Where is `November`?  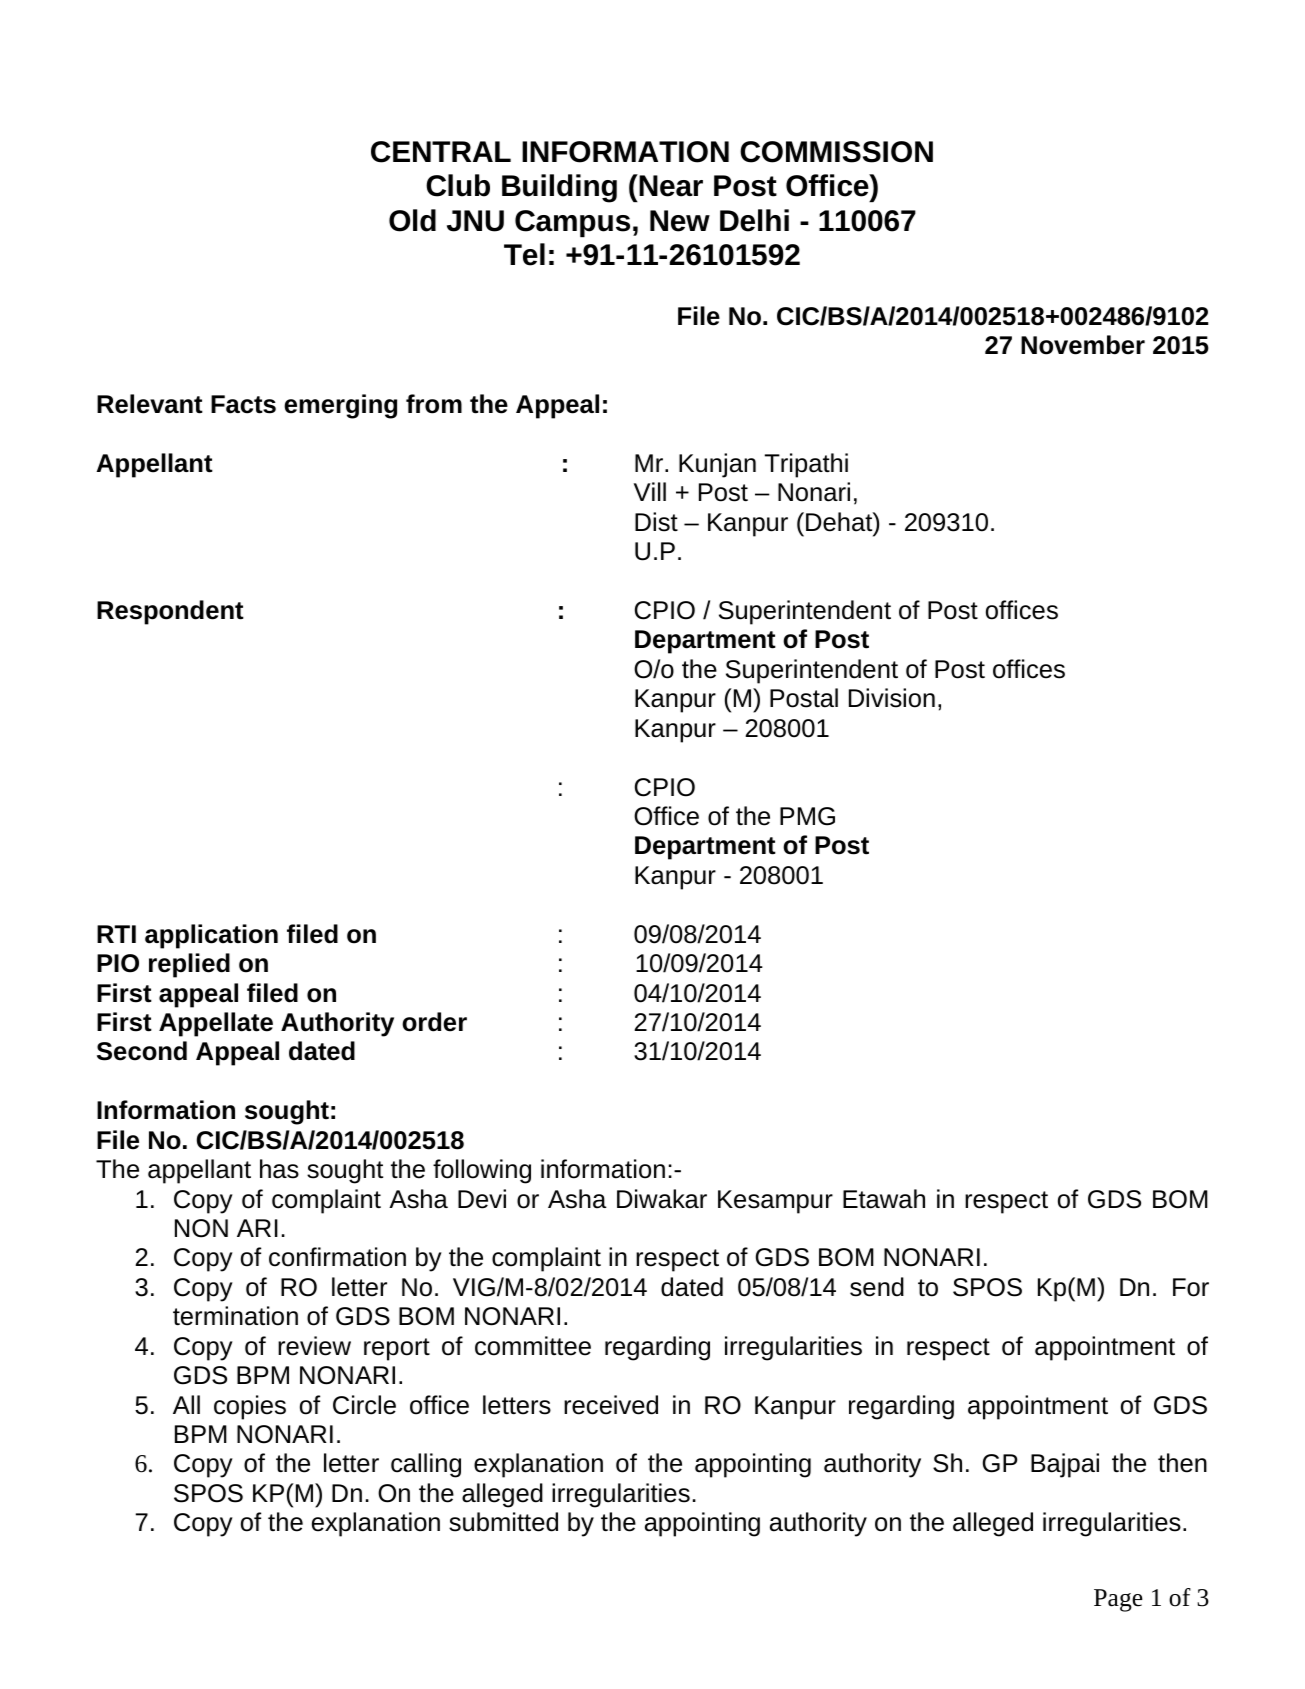 November is located at coordinates (1083, 345).
